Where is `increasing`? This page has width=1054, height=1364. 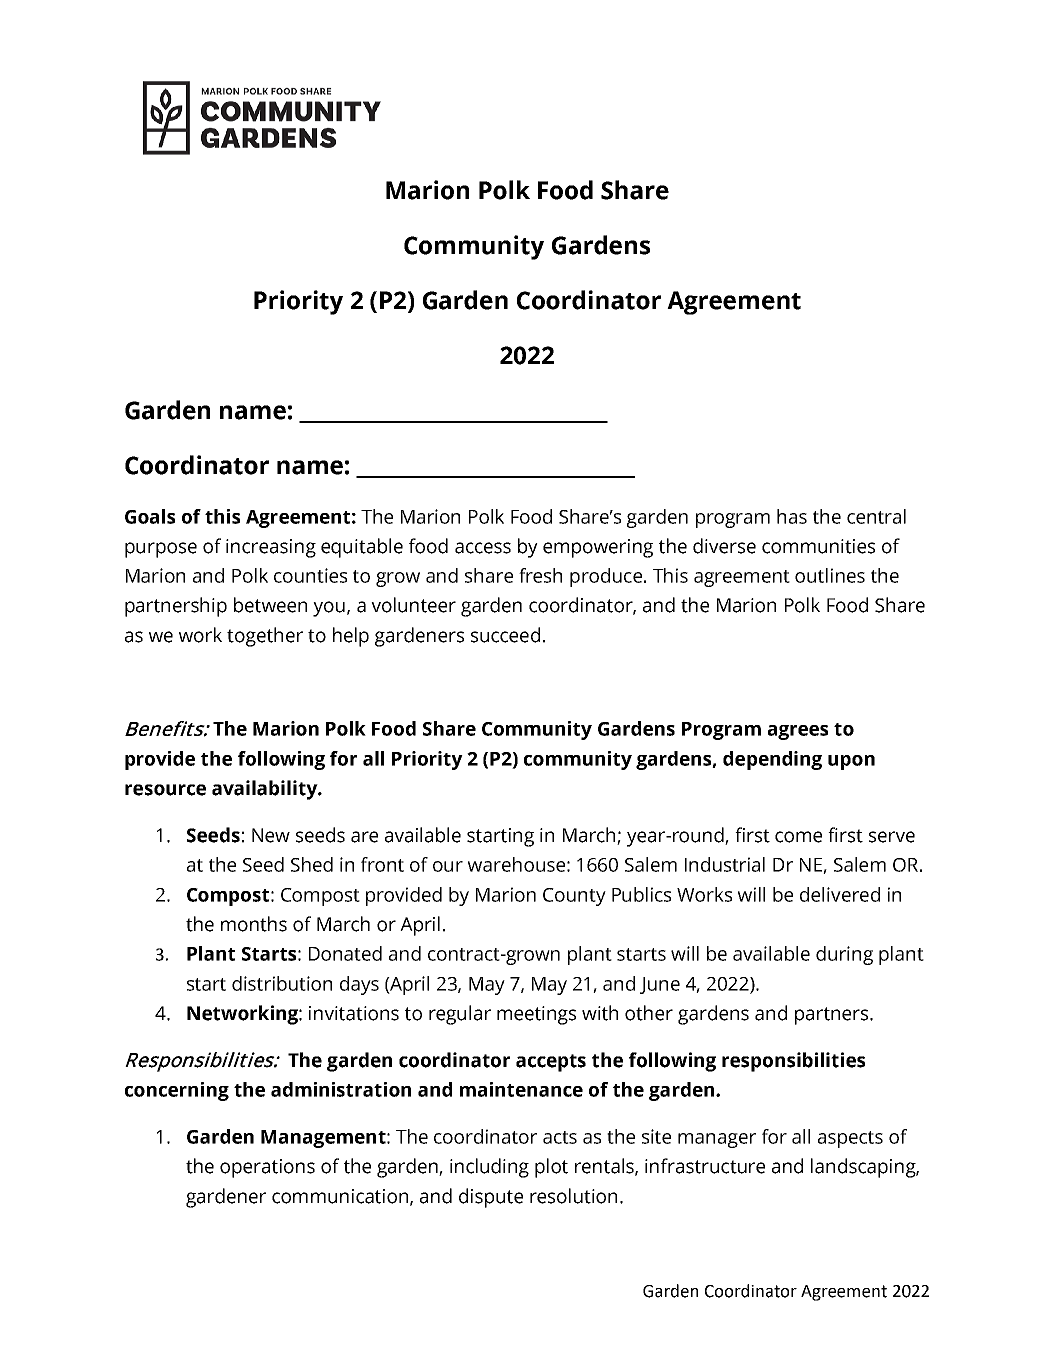
increasing is located at coordinates (271, 548).
